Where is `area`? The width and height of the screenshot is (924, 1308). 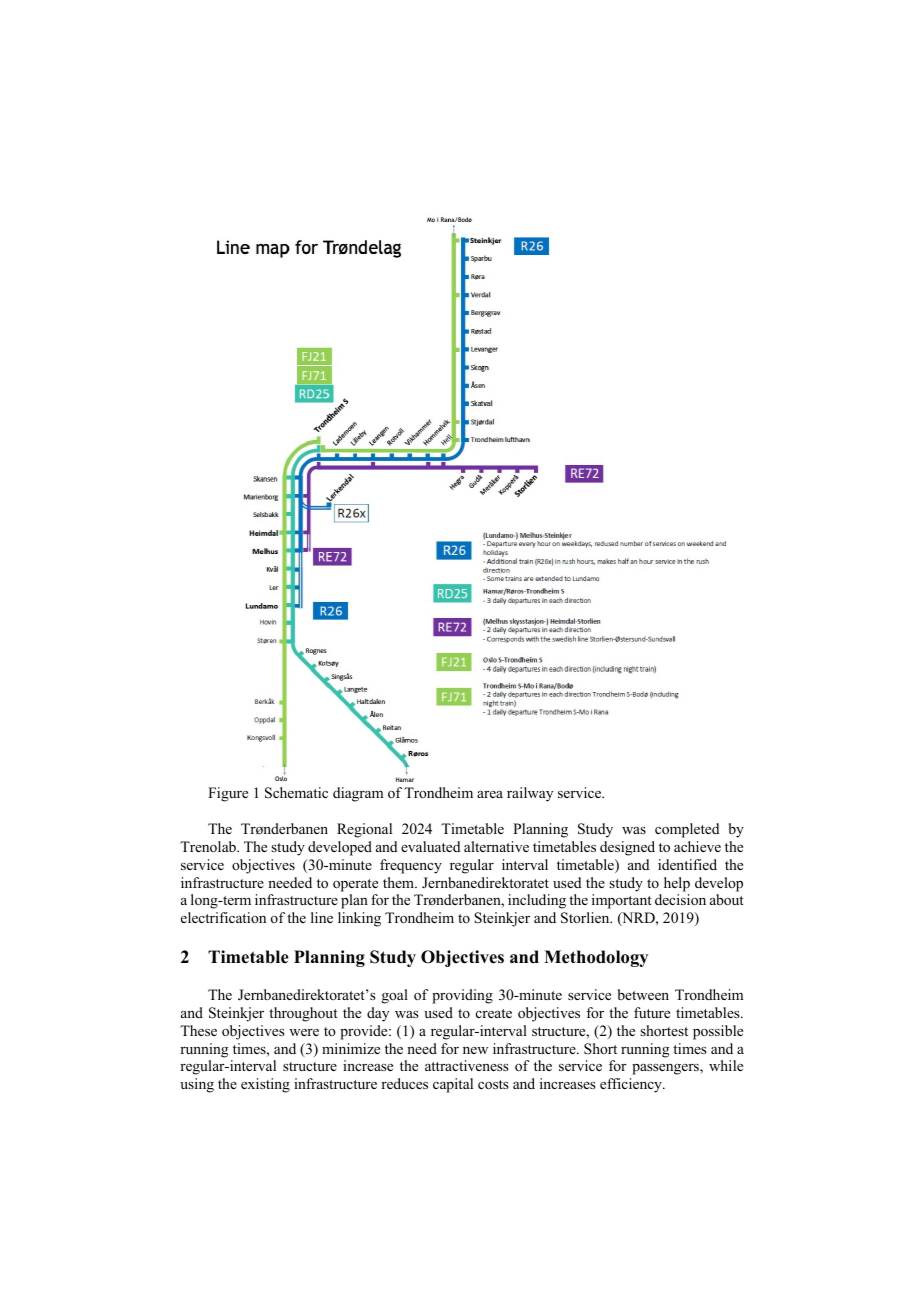
area is located at coordinates (490, 794).
